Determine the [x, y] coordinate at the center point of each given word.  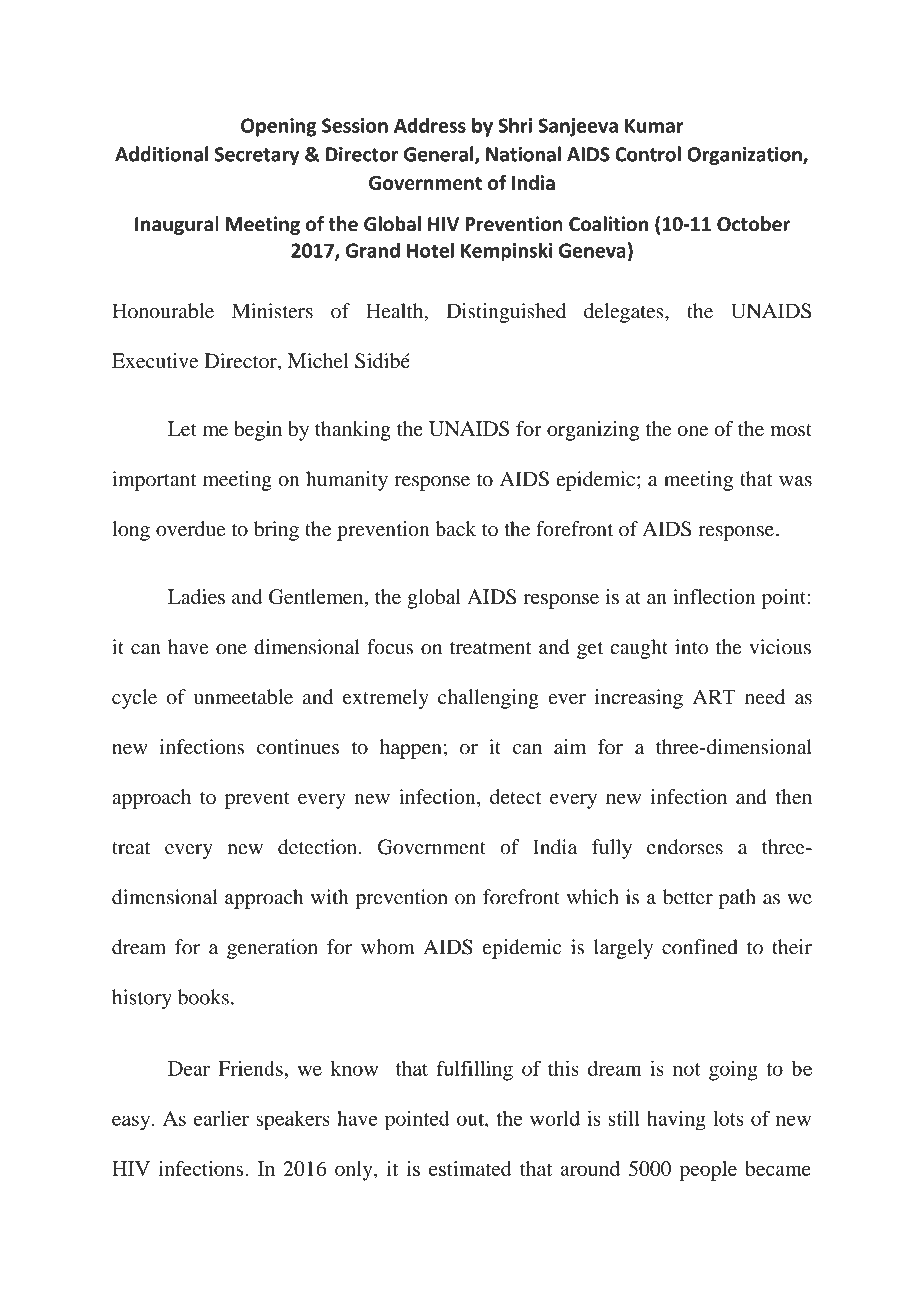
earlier [221, 1118]
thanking [353, 431]
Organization [745, 156]
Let [182, 428]
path [737, 899]
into [691, 647]
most [791, 430]
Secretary [257, 156]
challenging [488, 699]
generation [272, 949]
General [440, 155]
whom [388, 947]
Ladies [196, 596]
